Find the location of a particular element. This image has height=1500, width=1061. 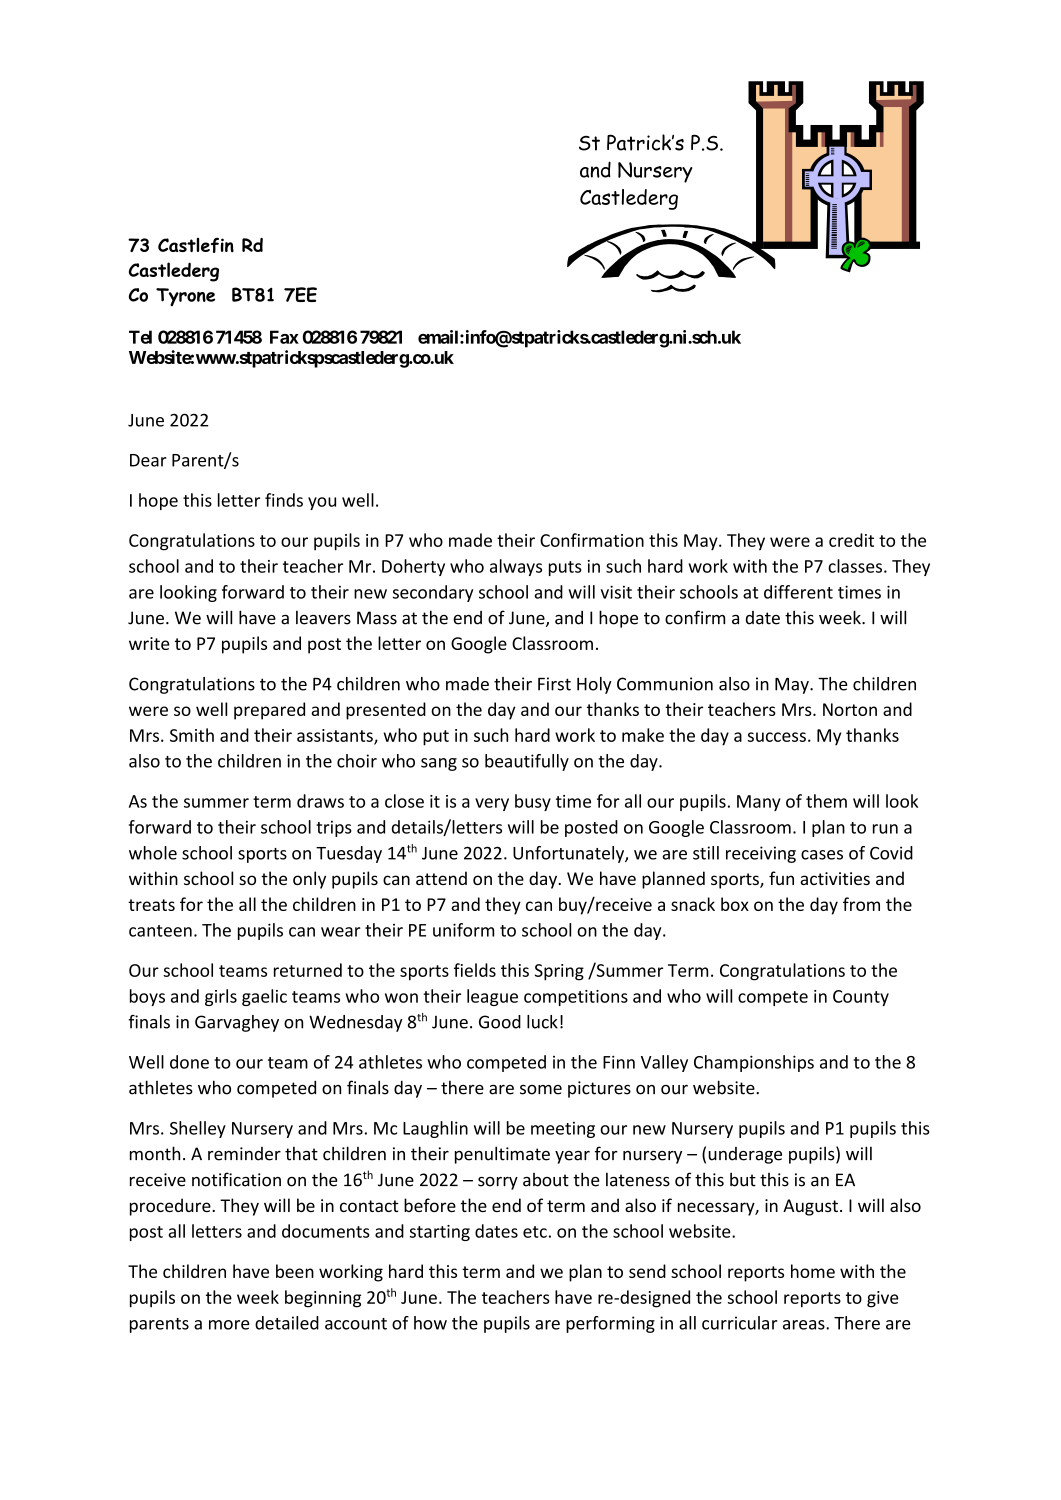

Fax is located at coordinates (284, 337).
